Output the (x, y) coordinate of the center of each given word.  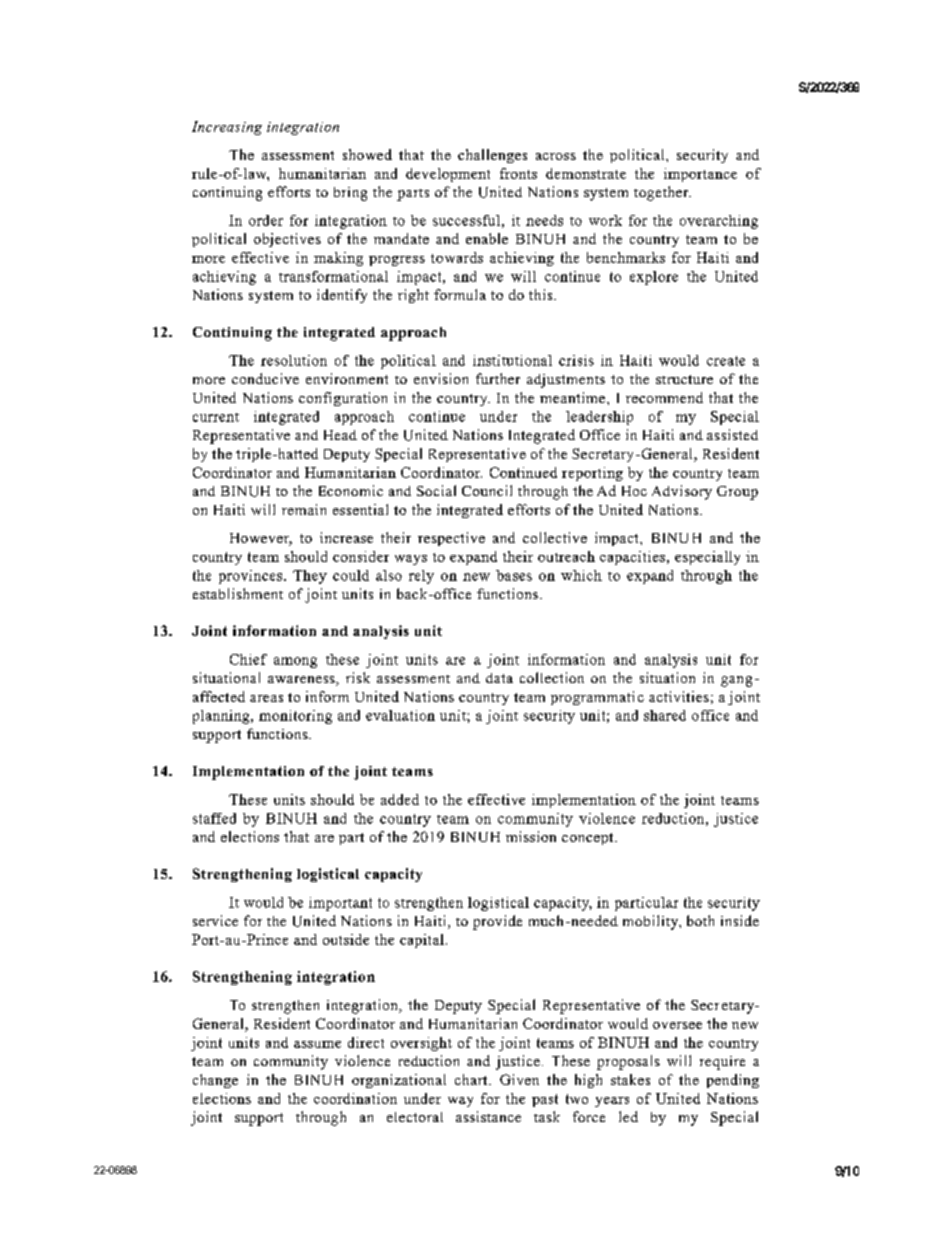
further (498, 378)
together (662, 193)
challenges (492, 156)
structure (684, 379)
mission (531, 836)
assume (317, 1044)
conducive (265, 378)
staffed (214, 818)
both (700, 920)
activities (679, 696)
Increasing (227, 128)
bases (514, 575)
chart (472, 1079)
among (295, 662)
